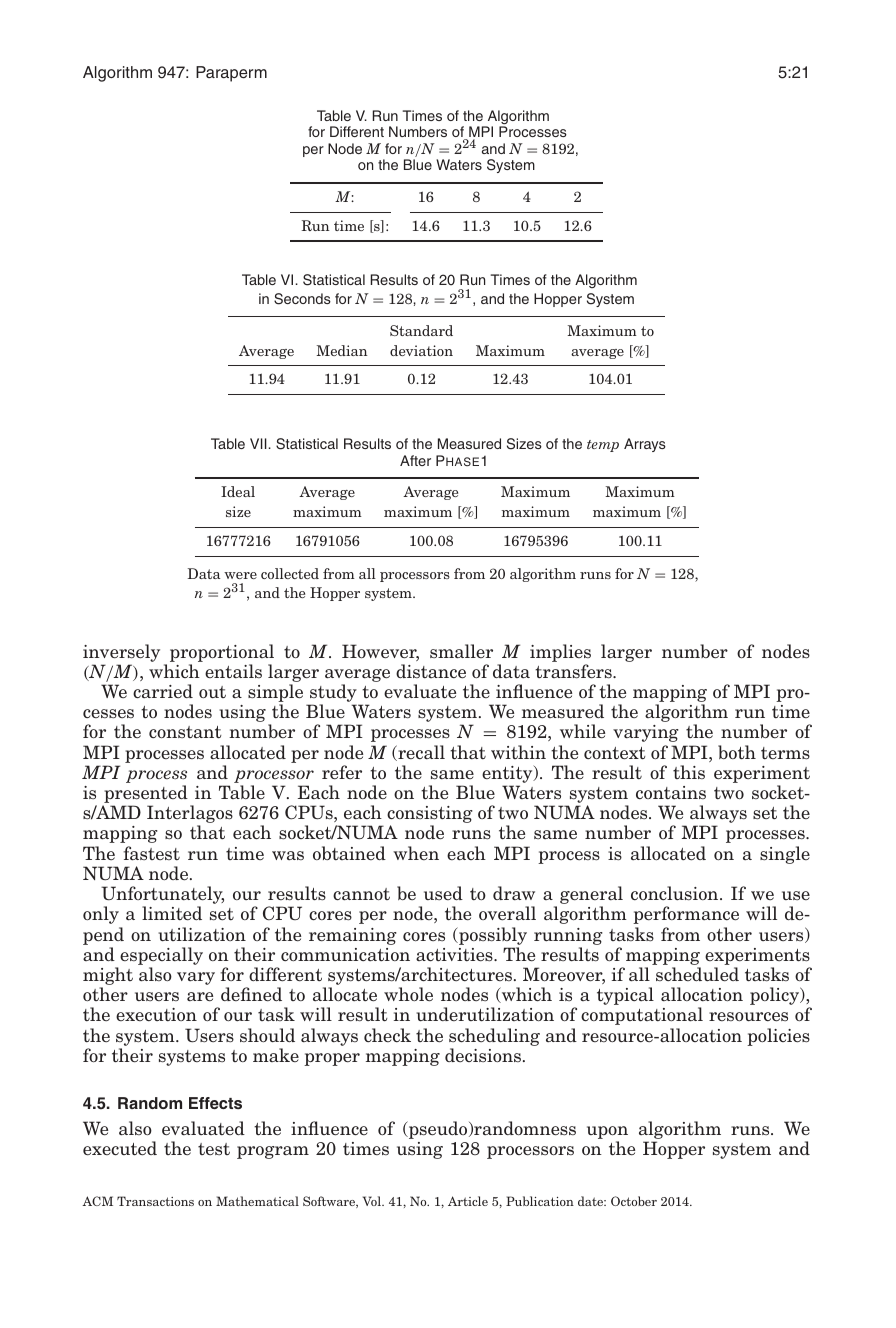 This image has width=896, height=1328. Describe the element at coordinates (676, 893) in the image. I see `conclusion` at that location.
